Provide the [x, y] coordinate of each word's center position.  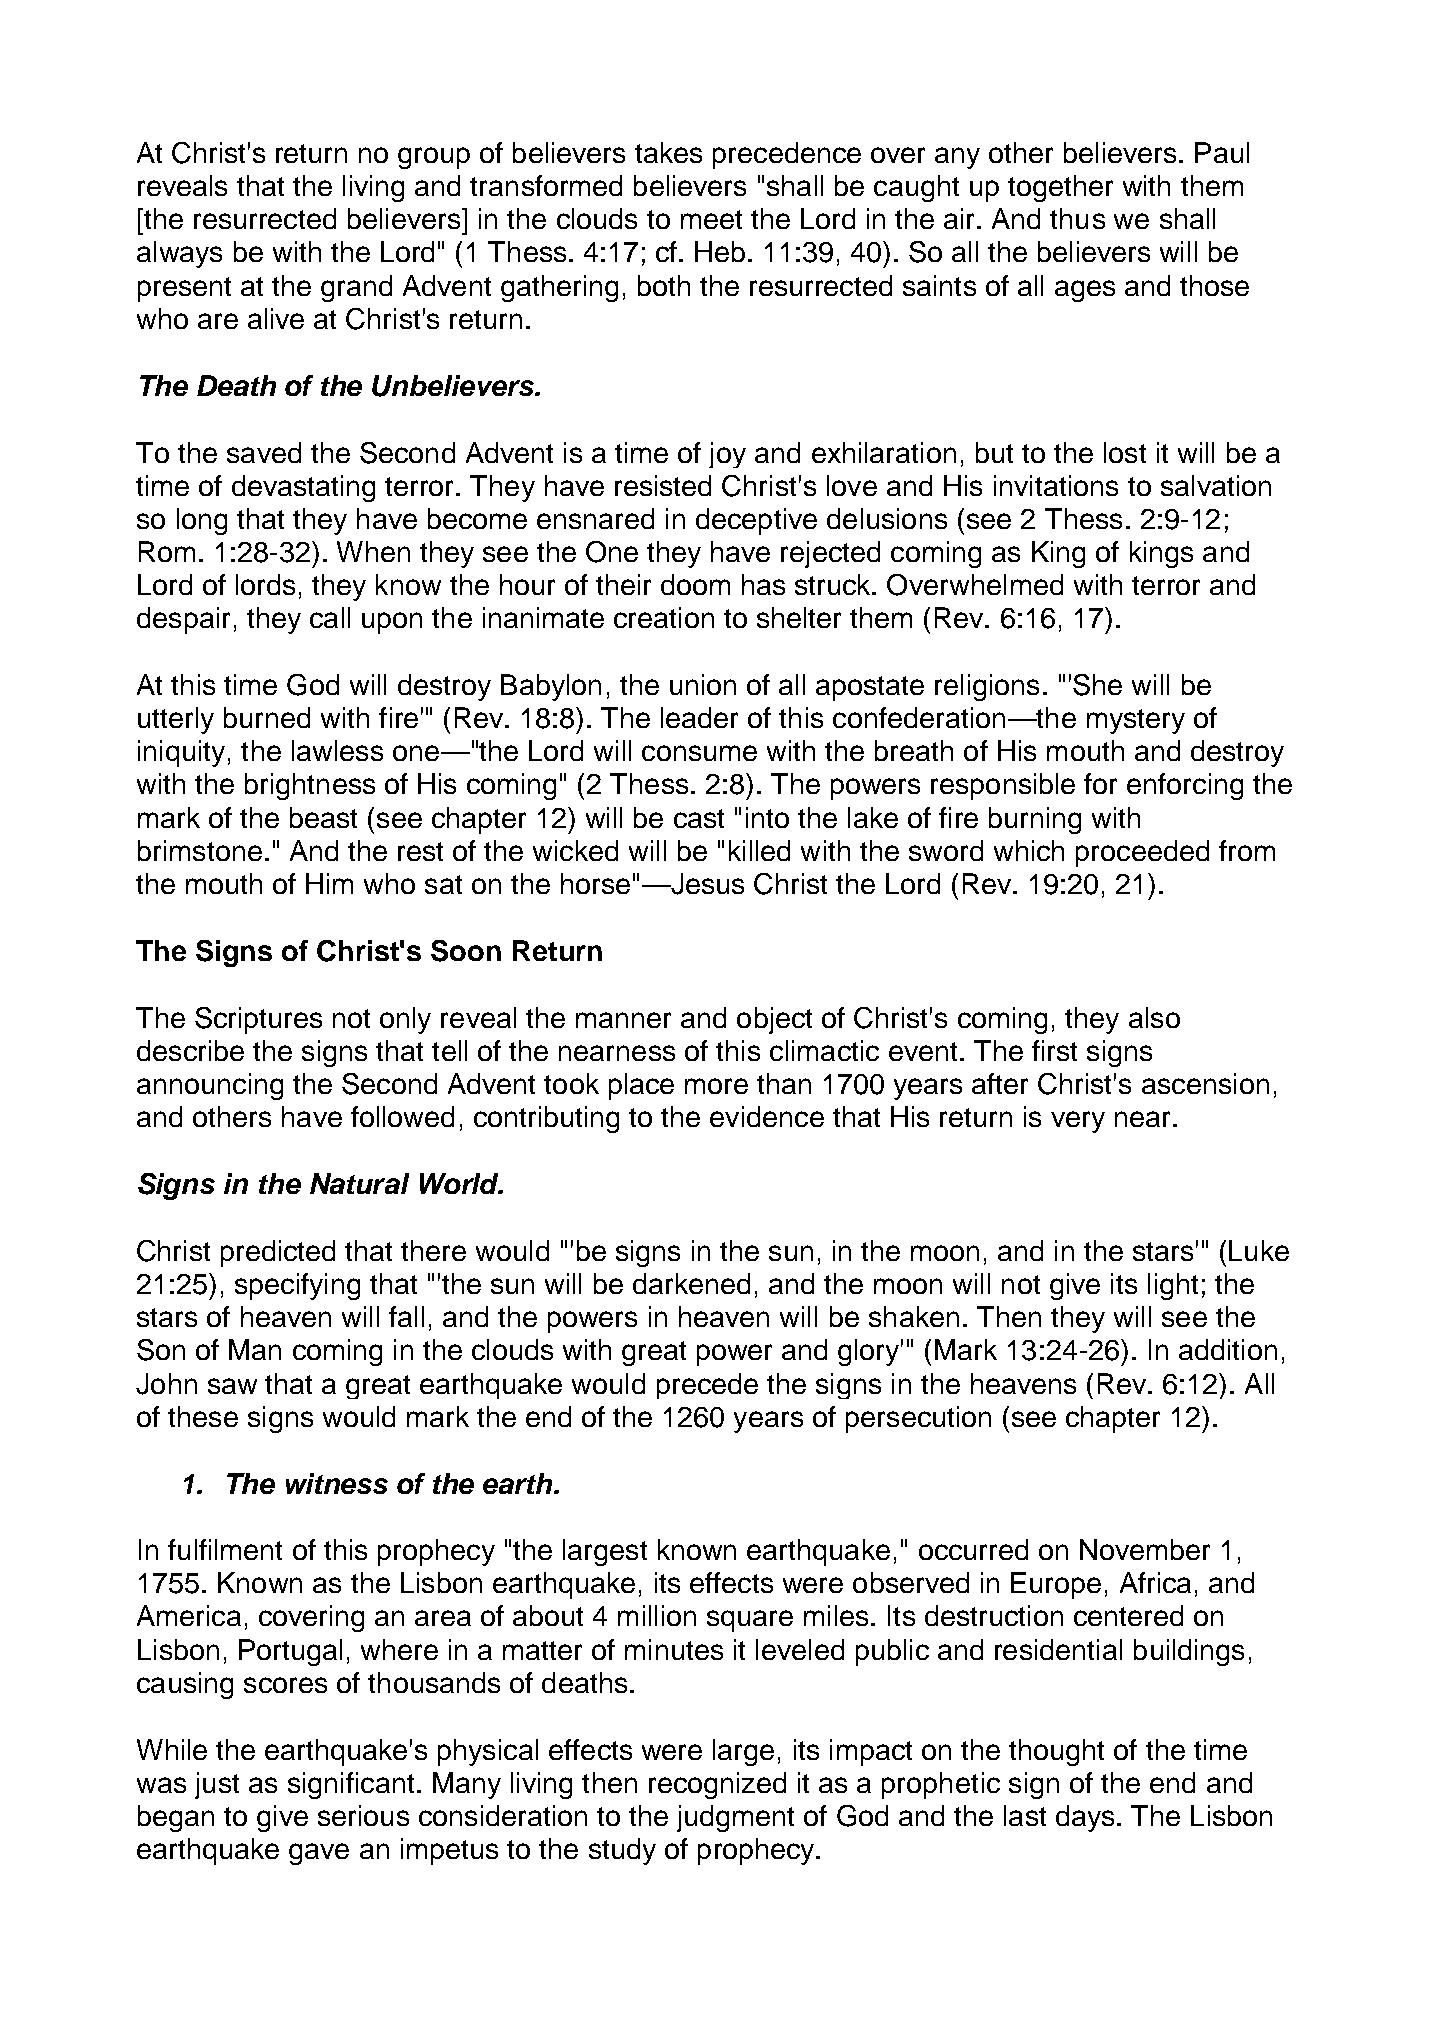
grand [356, 288]
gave [319, 1854]
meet [711, 219]
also [1154, 1017]
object [774, 1020]
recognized [717, 1785]
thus [1077, 218]
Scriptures [258, 1020]
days [1085, 1818]
